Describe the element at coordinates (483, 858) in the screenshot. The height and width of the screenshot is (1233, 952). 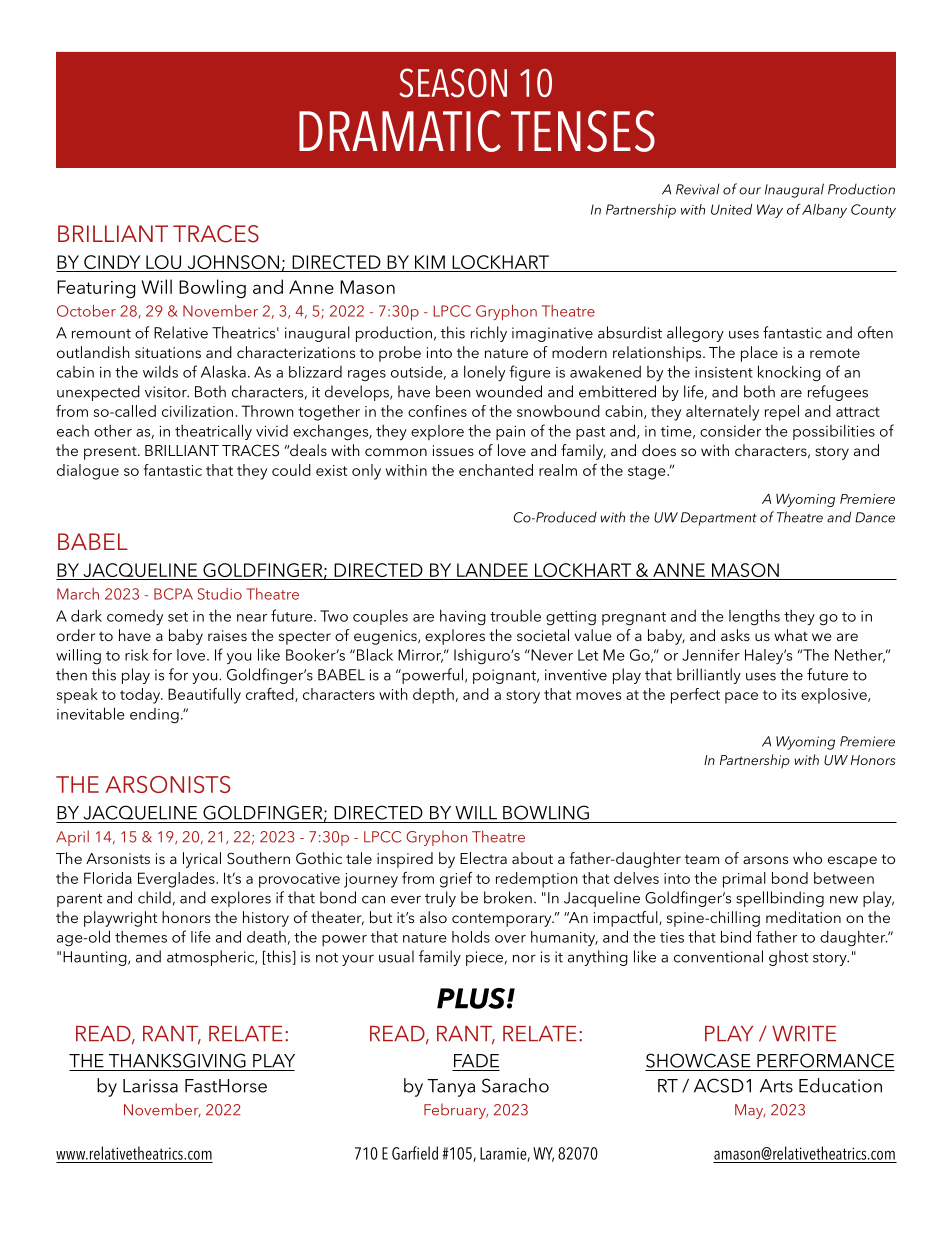
I see `Electra` at that location.
